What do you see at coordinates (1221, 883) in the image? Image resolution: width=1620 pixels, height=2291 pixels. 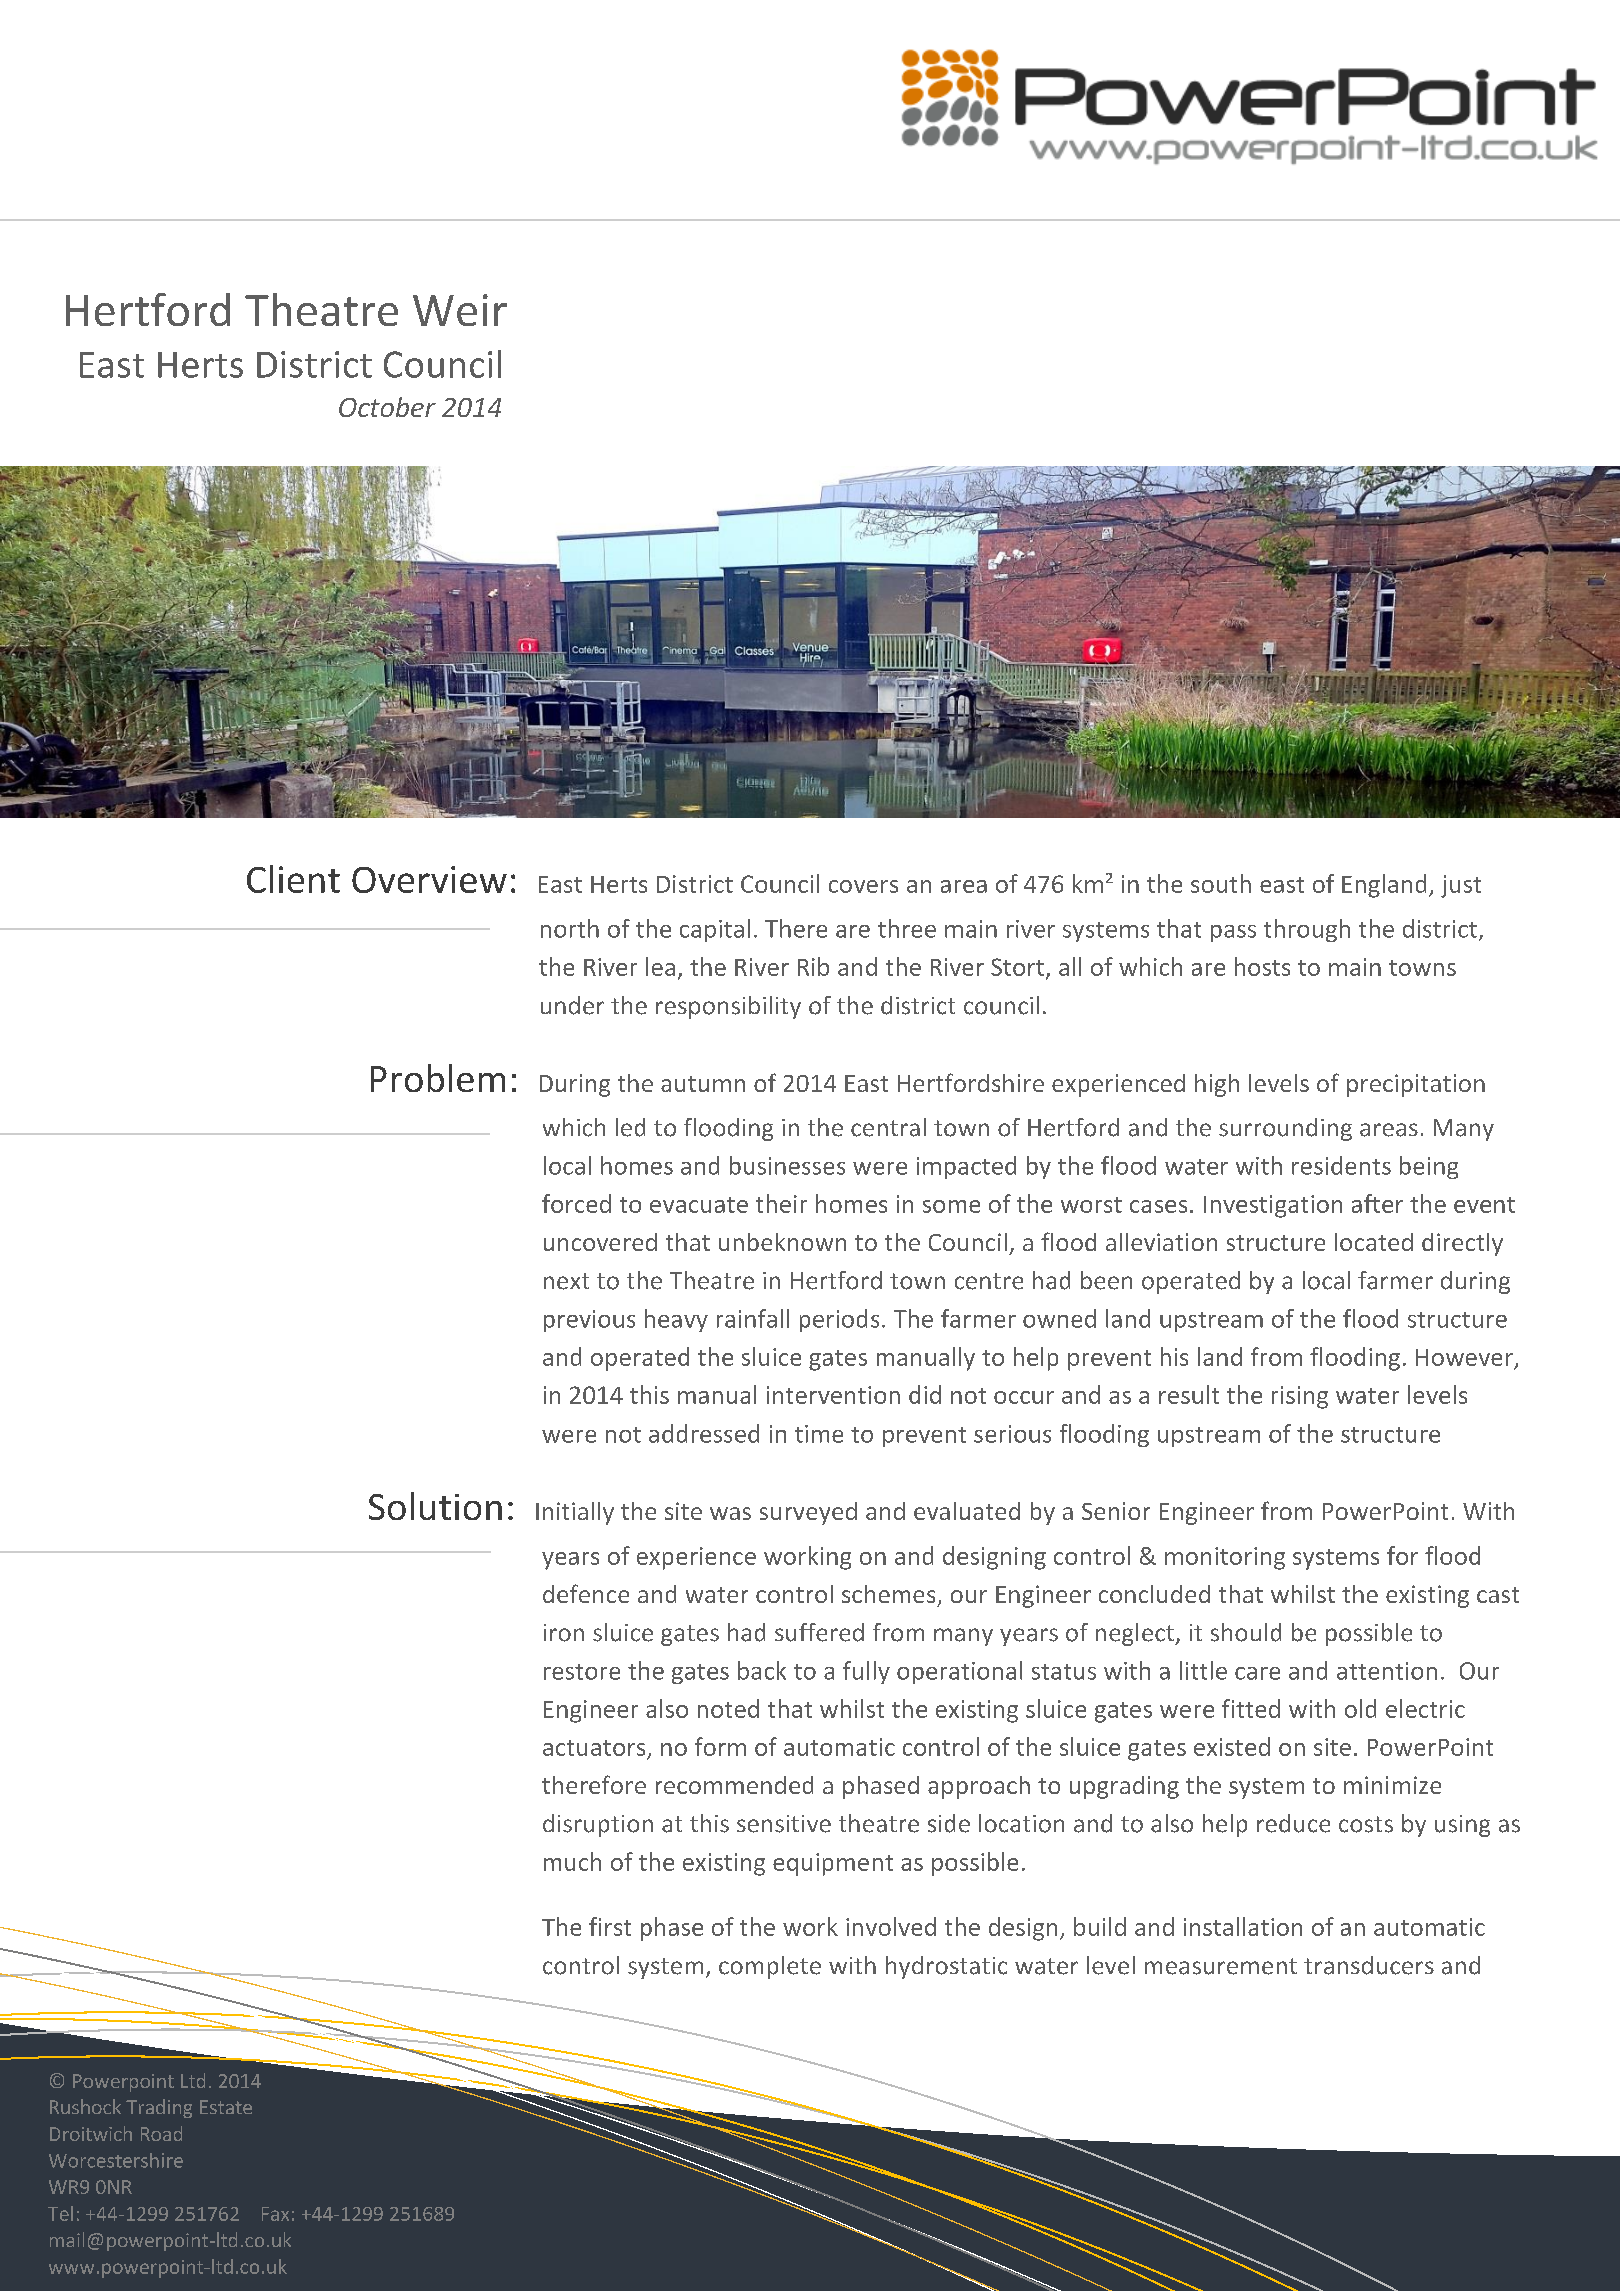 I see `south` at bounding box center [1221, 883].
